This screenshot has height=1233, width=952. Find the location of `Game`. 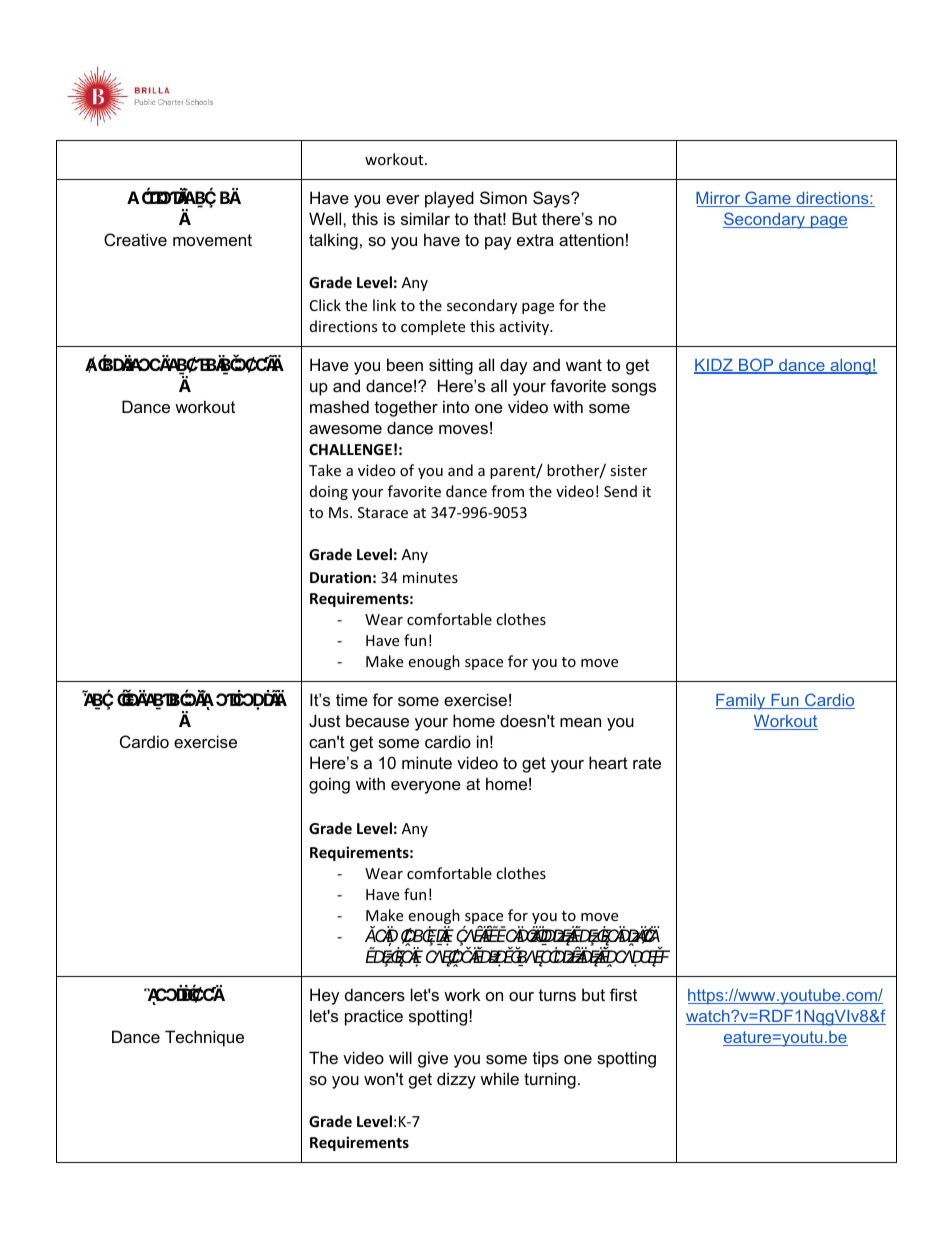

Game is located at coordinates (768, 199).
